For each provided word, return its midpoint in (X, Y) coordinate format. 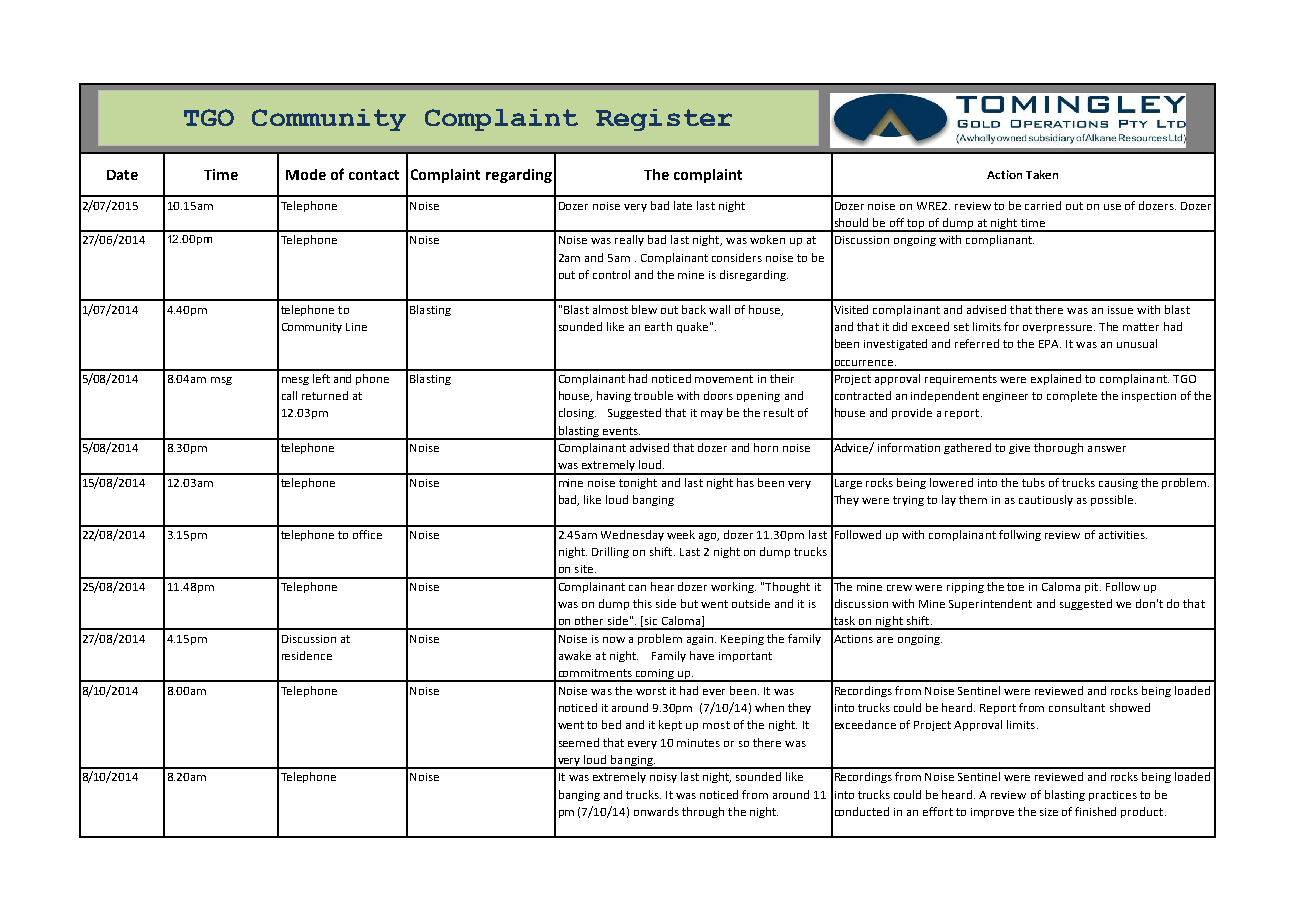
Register (664, 120)
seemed (579, 742)
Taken (1042, 174)
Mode (306, 174)
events (621, 431)
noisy (663, 778)
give (1019, 449)
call (289, 395)
